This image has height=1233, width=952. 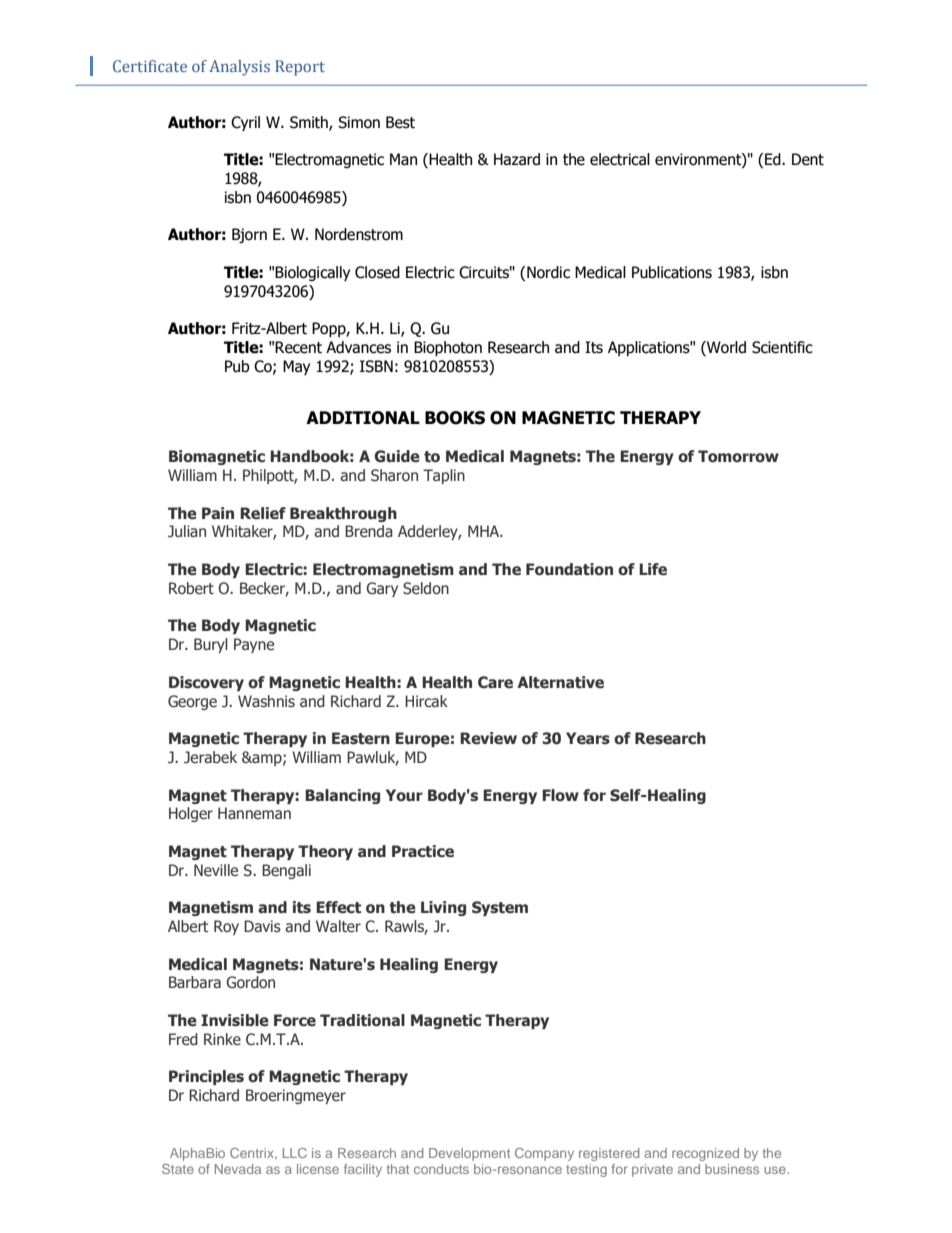 What do you see at coordinates (469, 1154) in the image?
I see `Development` at bounding box center [469, 1154].
